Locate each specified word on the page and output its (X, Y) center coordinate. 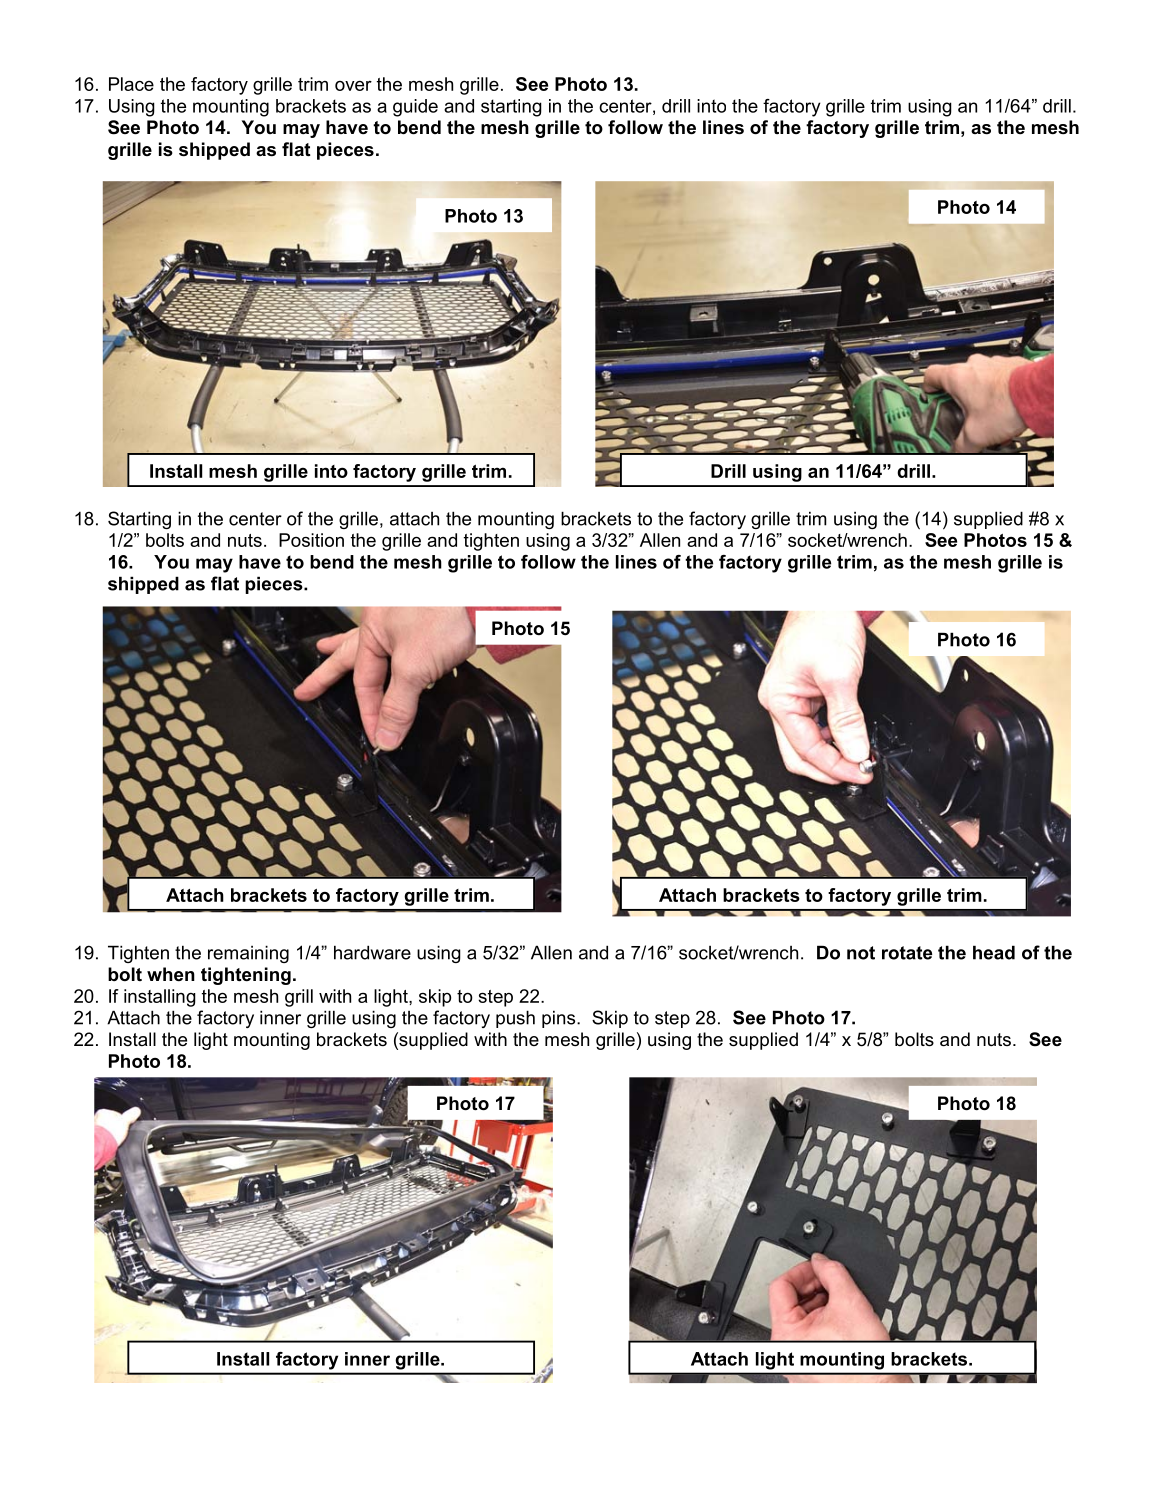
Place (131, 84)
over (353, 86)
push (515, 1019)
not (861, 953)
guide (415, 108)
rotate (907, 953)
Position (311, 540)
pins (560, 1019)
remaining (248, 954)
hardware (372, 952)
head (994, 952)
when (171, 974)
